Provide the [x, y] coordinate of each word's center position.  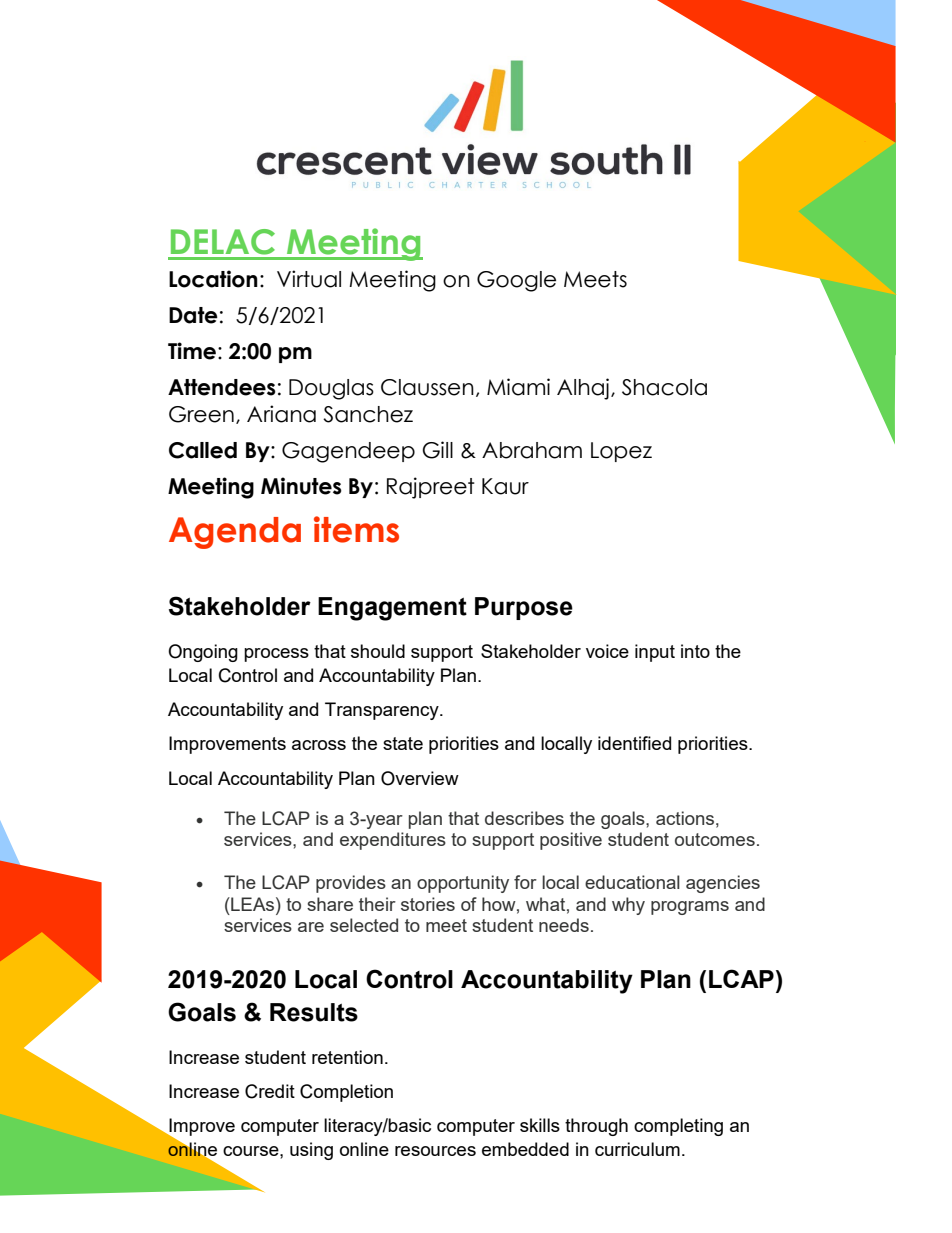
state [403, 743]
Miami [518, 387]
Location [213, 279]
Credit [270, 1091]
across [319, 745]
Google [516, 281]
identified [634, 743]
